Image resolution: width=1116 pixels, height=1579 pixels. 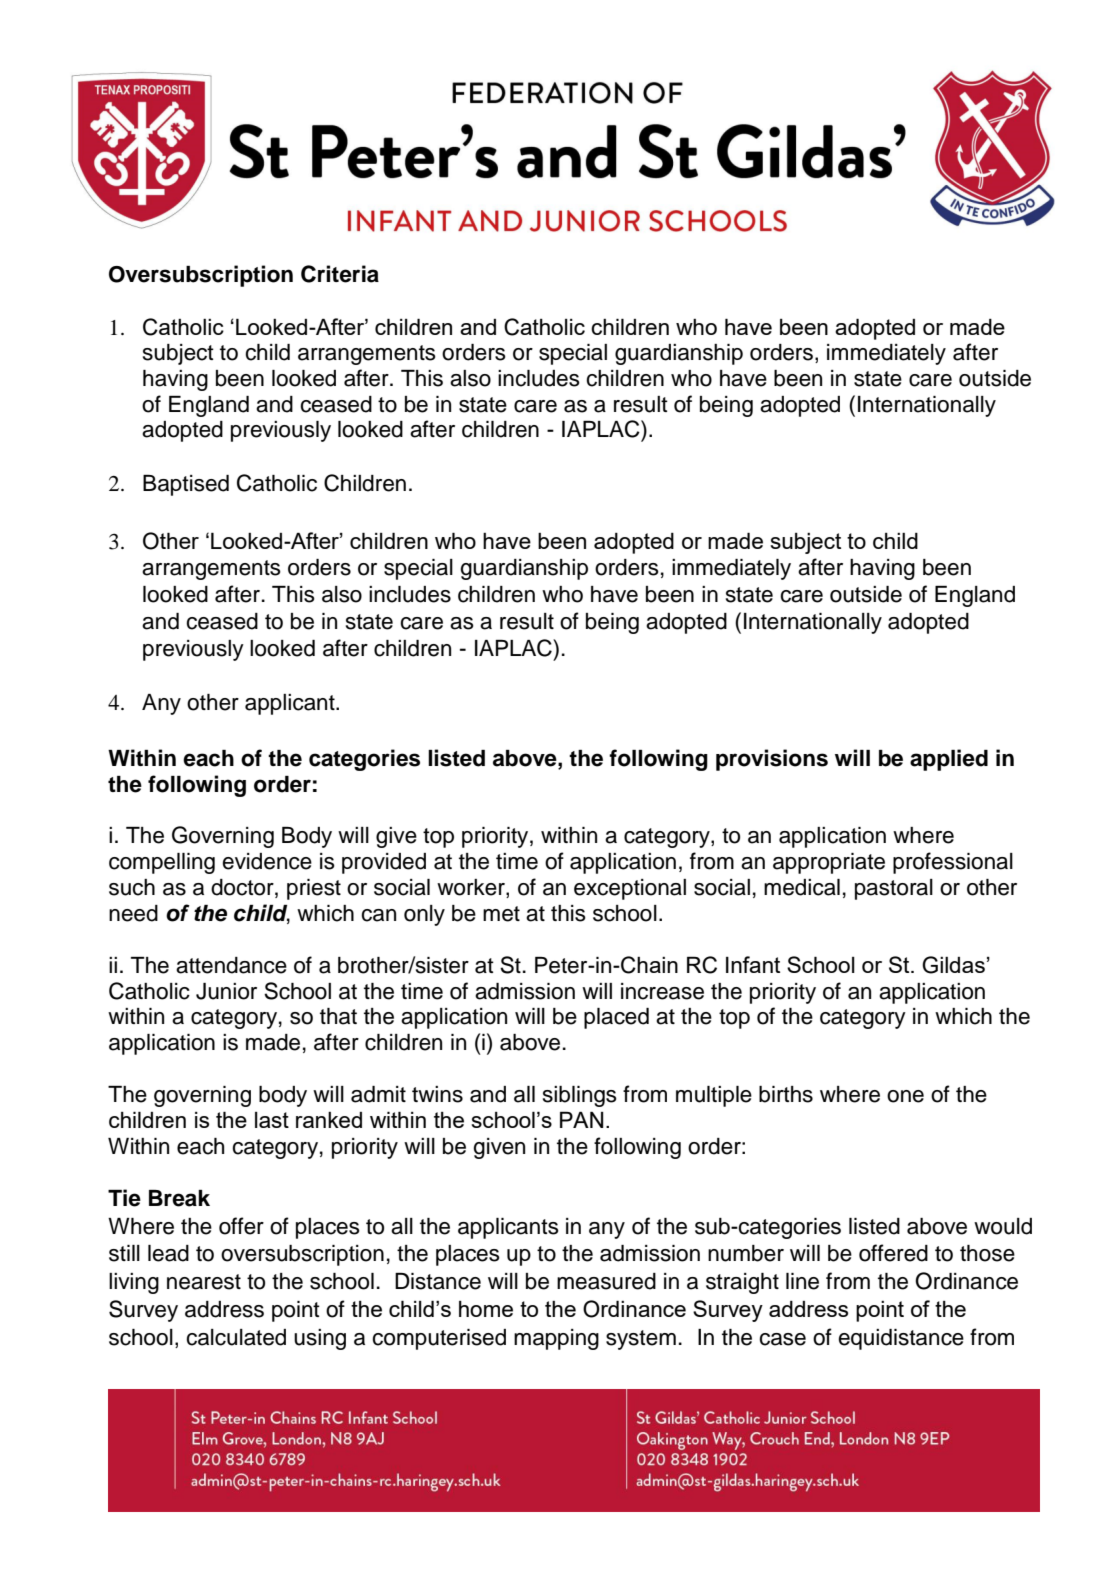 I want to click on Criteria, so click(x=340, y=274).
